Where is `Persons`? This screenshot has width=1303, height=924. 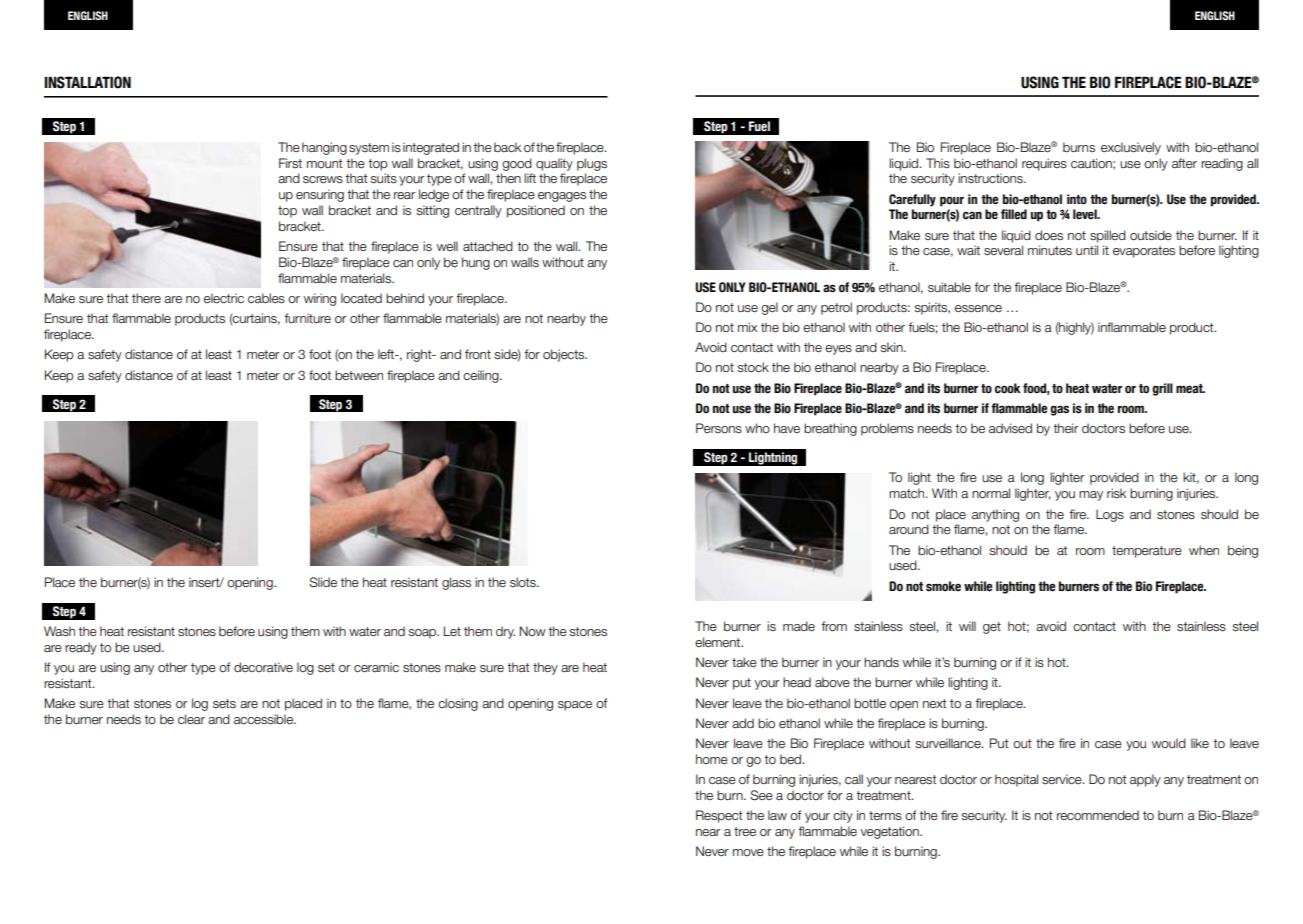 Persons is located at coordinates (719, 428).
